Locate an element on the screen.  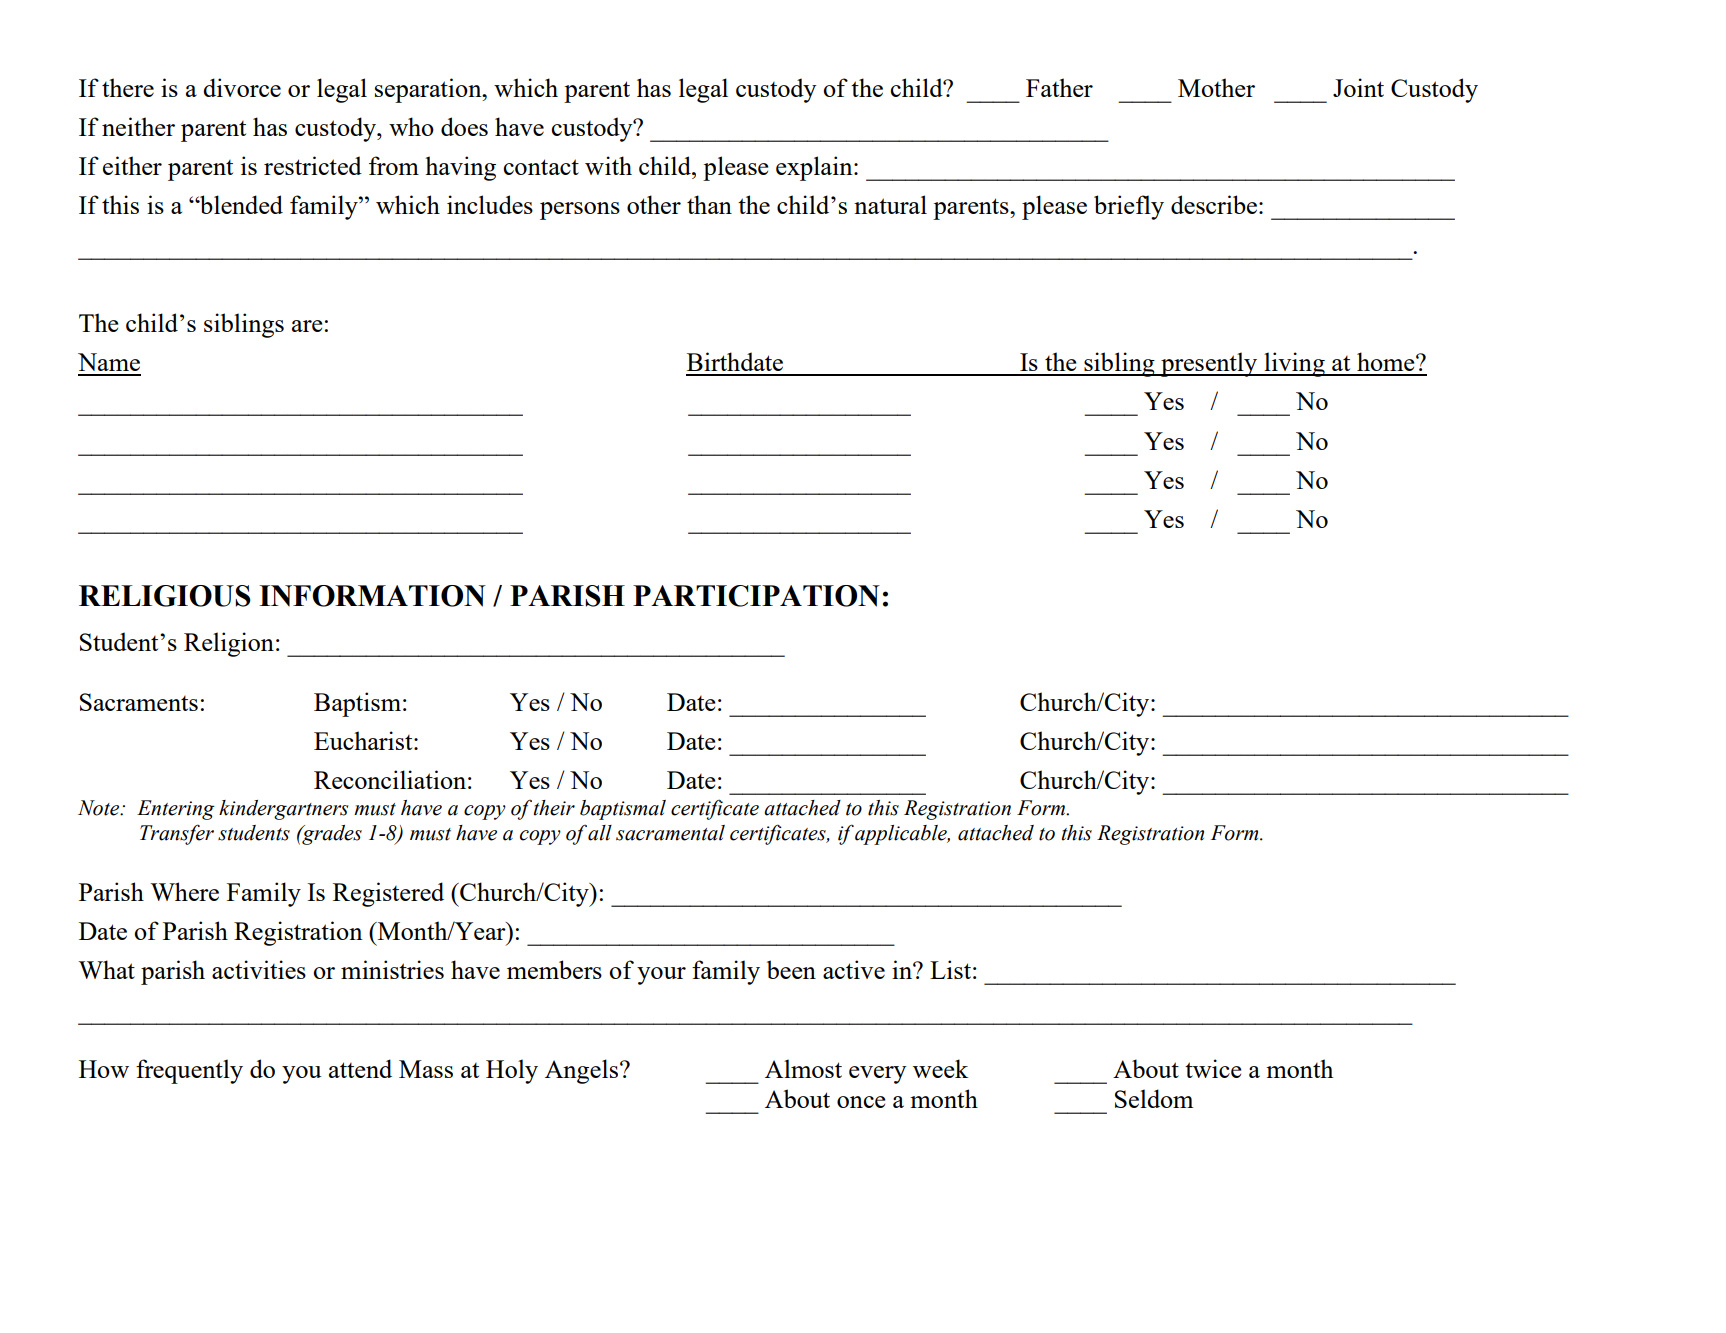
presently is located at coordinates (1209, 364).
